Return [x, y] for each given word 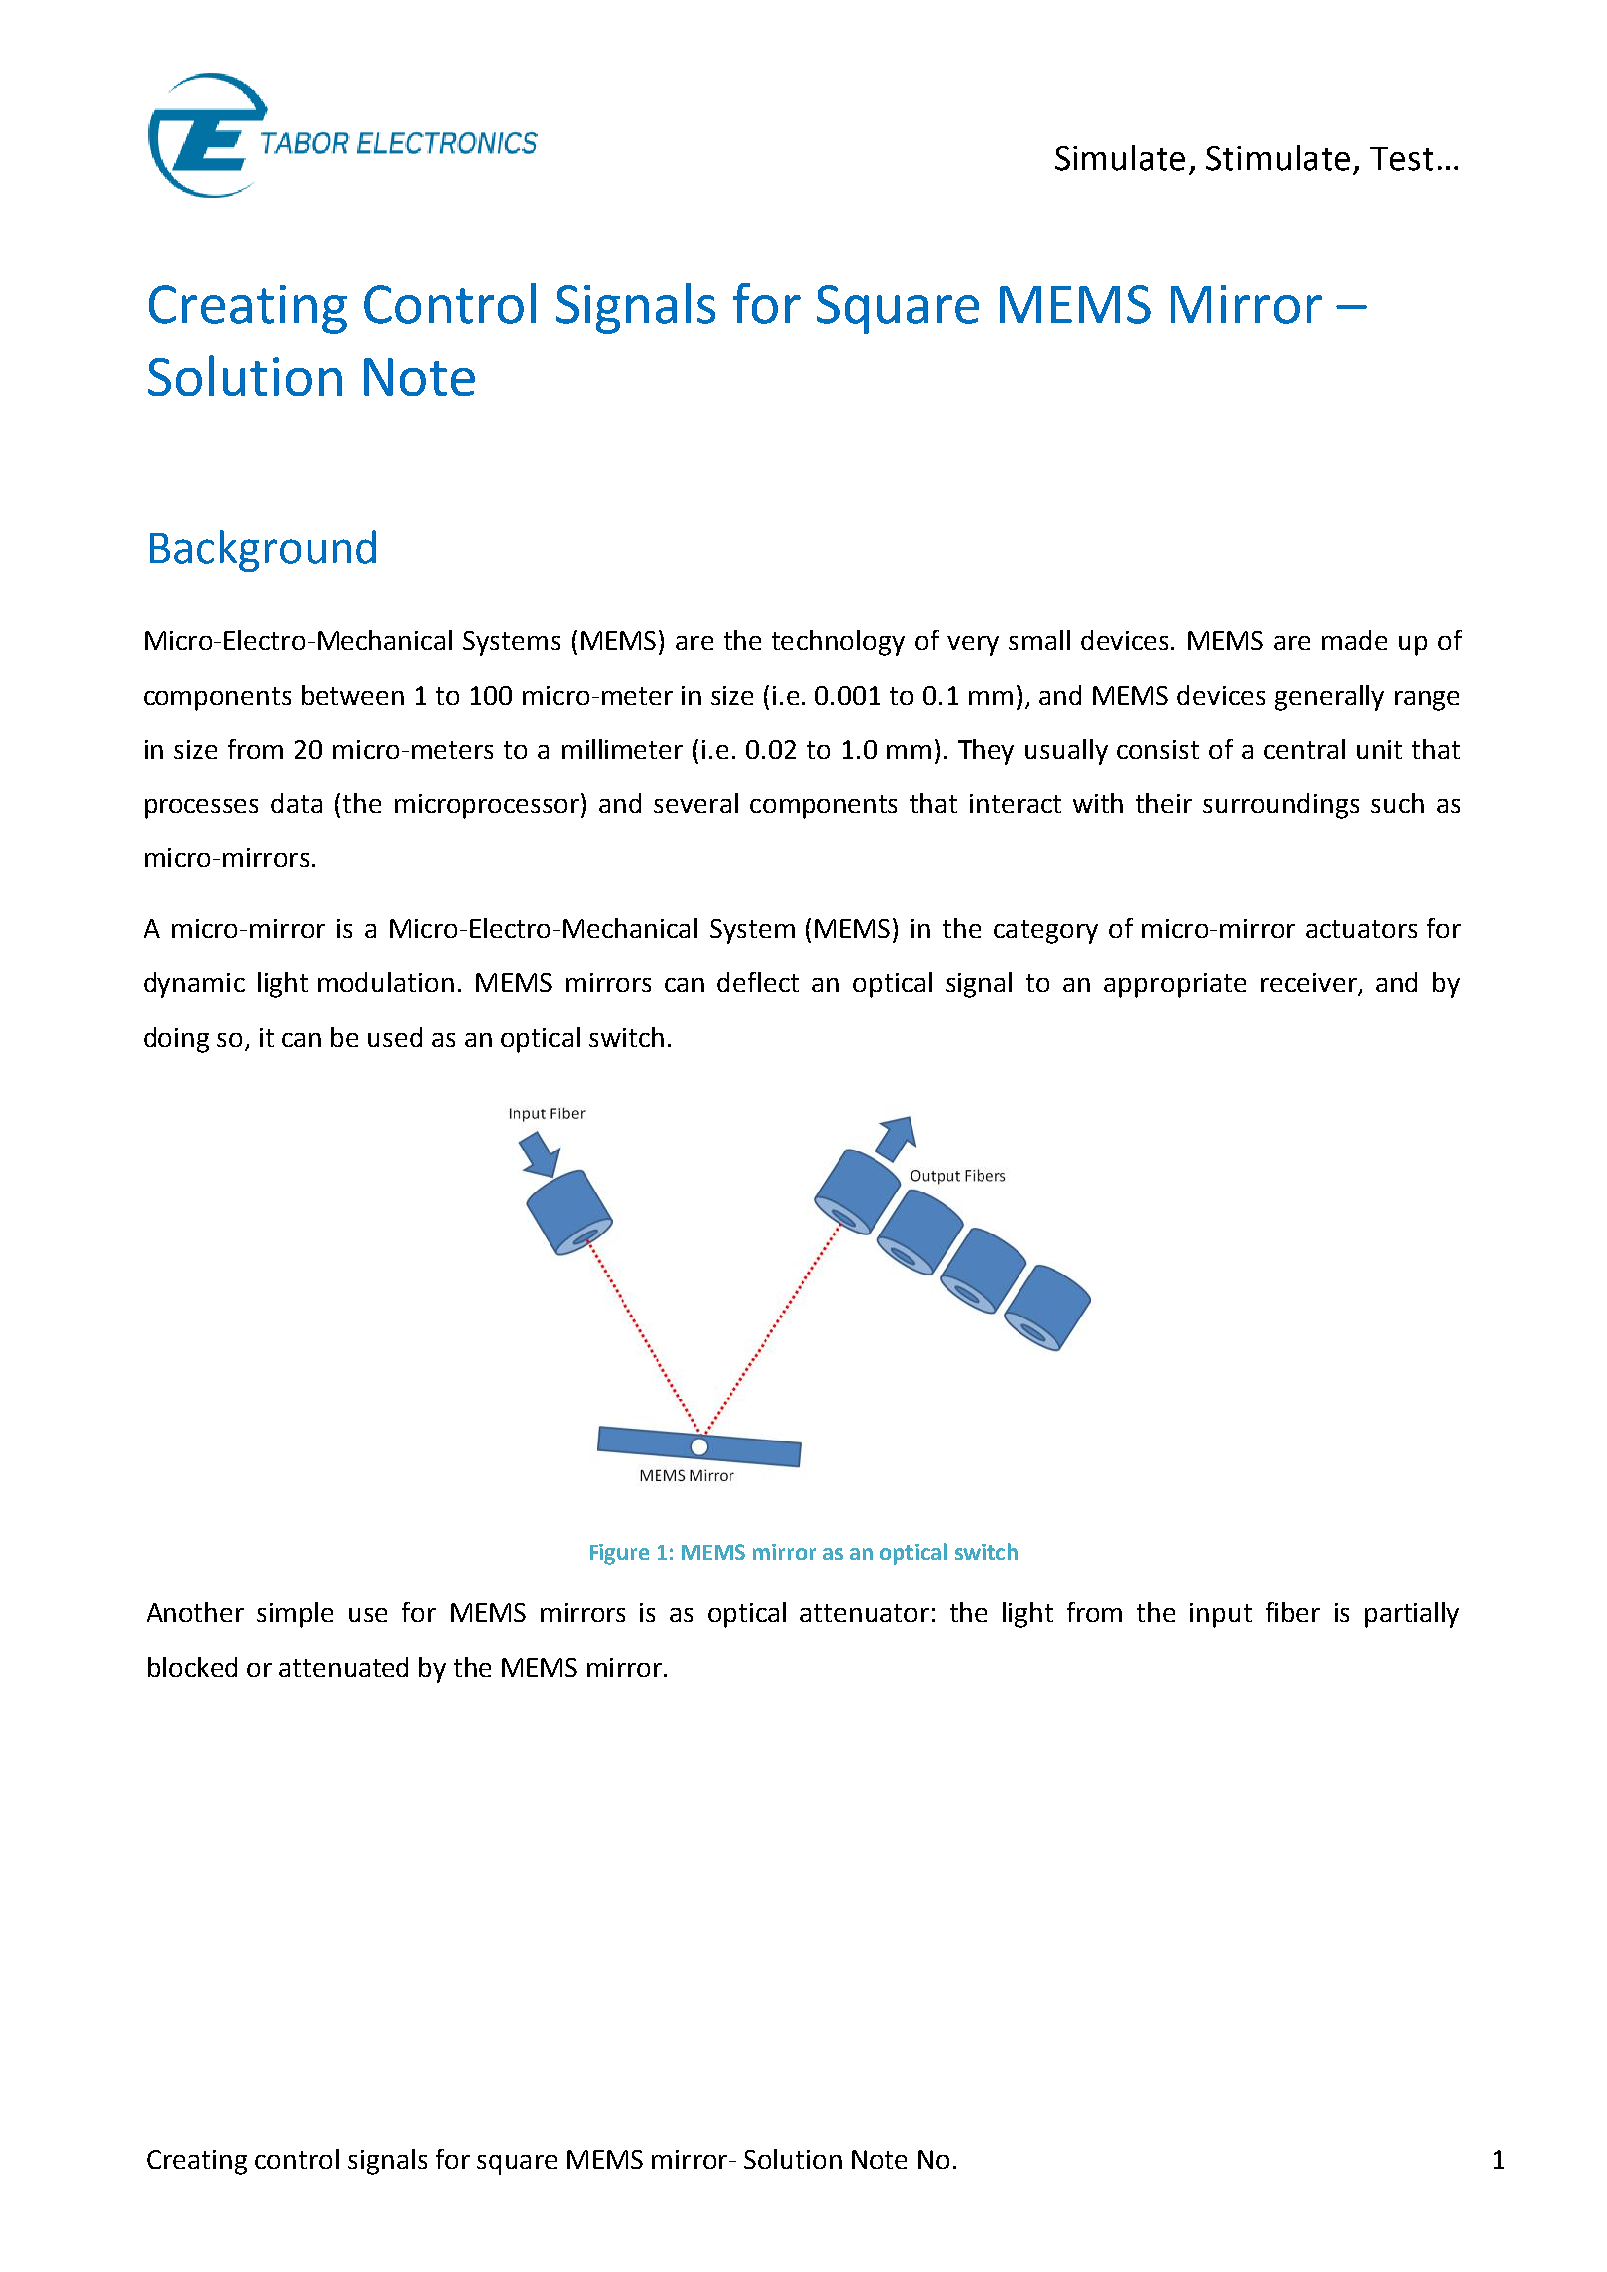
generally [1329, 698]
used [395, 1037]
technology [838, 643]
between [353, 695]
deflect [758, 982]
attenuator [864, 1613]
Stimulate [1278, 158]
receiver [1310, 984]
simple [295, 1615]
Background [263, 551]
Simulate [1120, 158]
